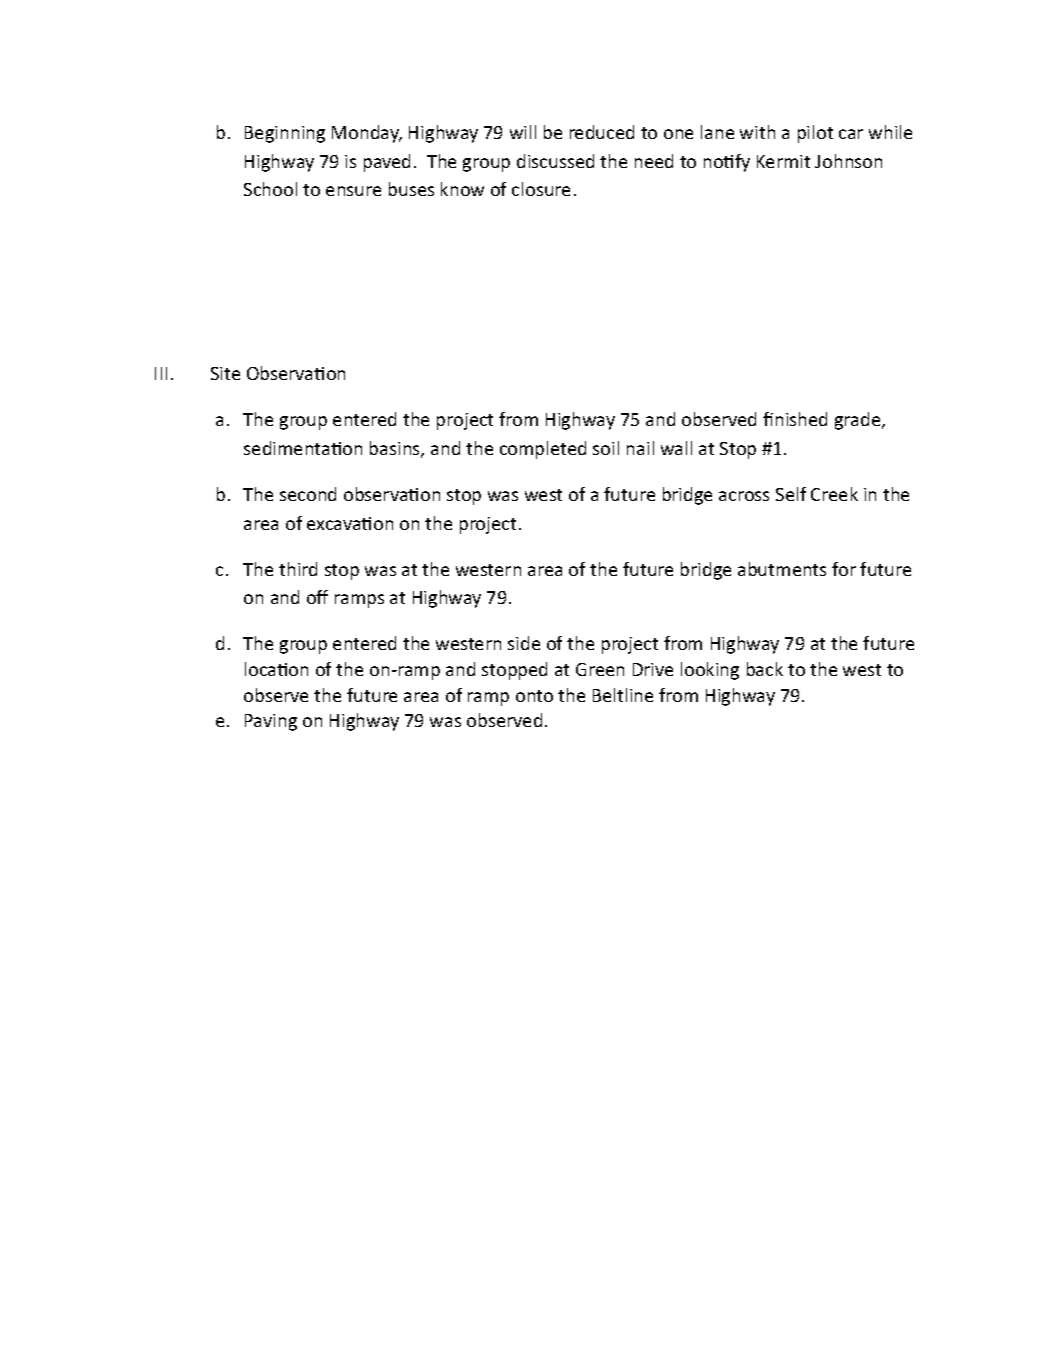 The width and height of the screenshot is (1047, 1355). Describe the element at coordinates (285, 134) in the screenshot. I see `Beginning` at that location.
